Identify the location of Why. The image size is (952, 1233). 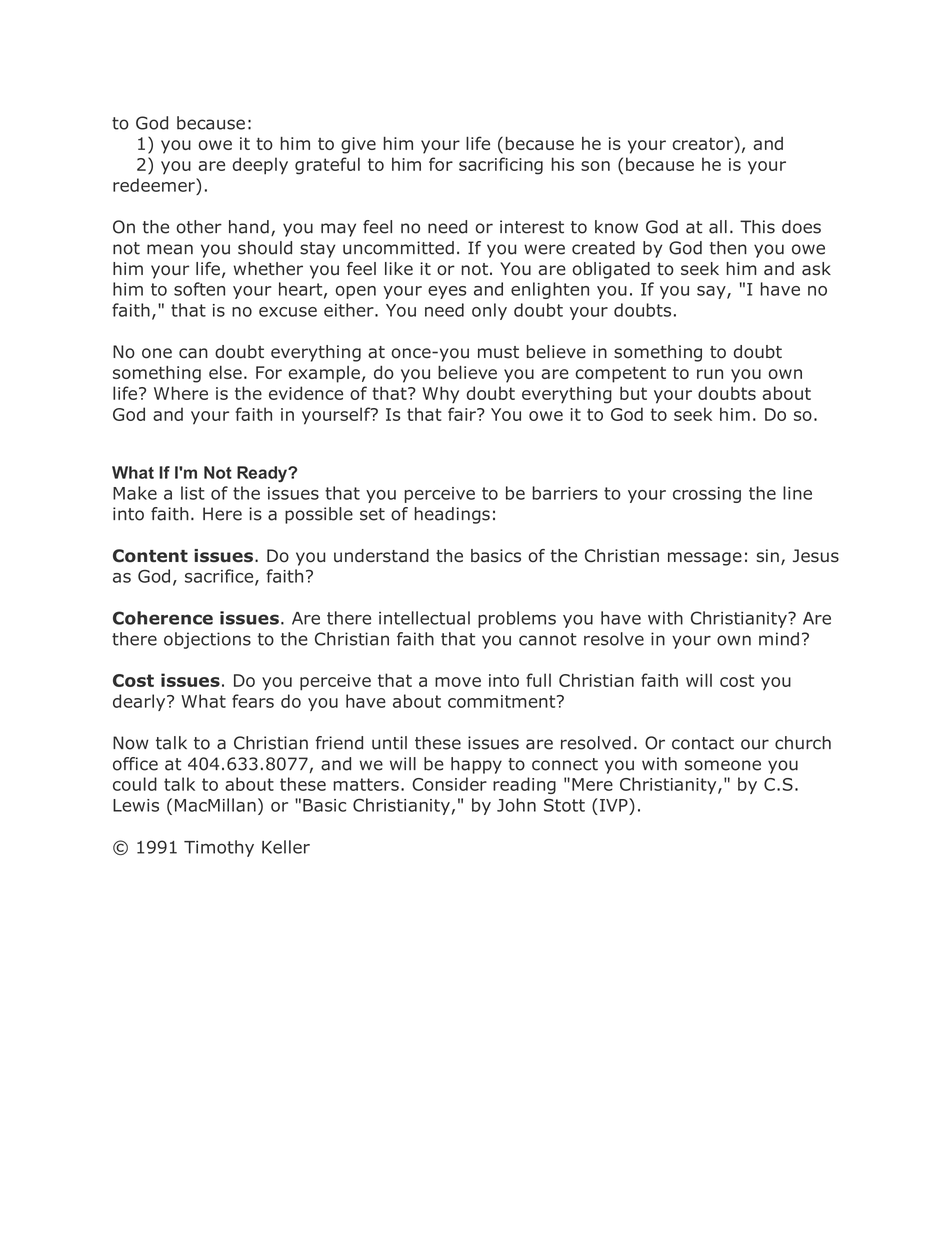
(440, 394).
